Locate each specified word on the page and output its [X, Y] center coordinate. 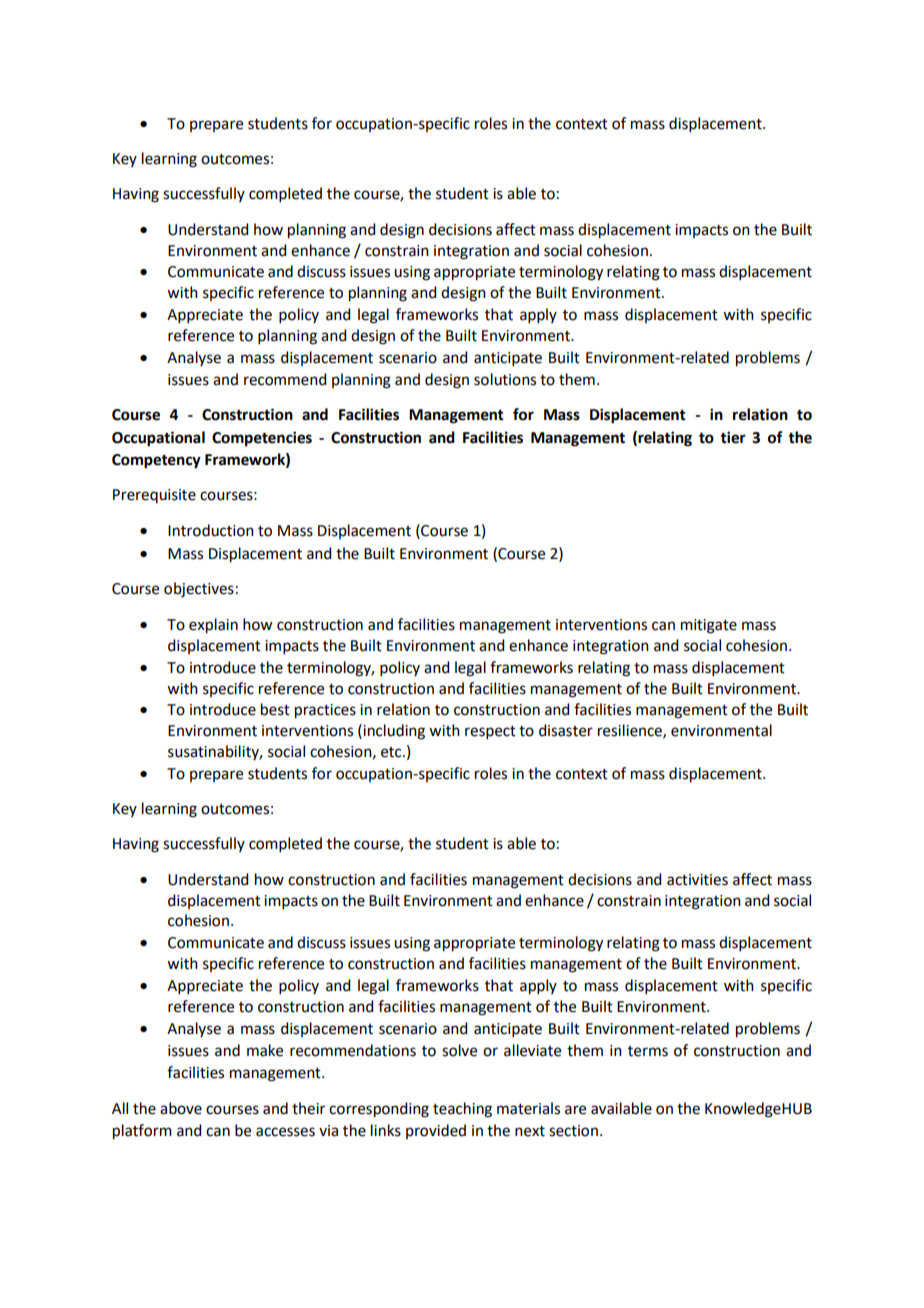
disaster [566, 730]
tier [733, 437]
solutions [505, 379]
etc [392, 752]
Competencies [262, 439]
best [275, 709]
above [181, 1108]
